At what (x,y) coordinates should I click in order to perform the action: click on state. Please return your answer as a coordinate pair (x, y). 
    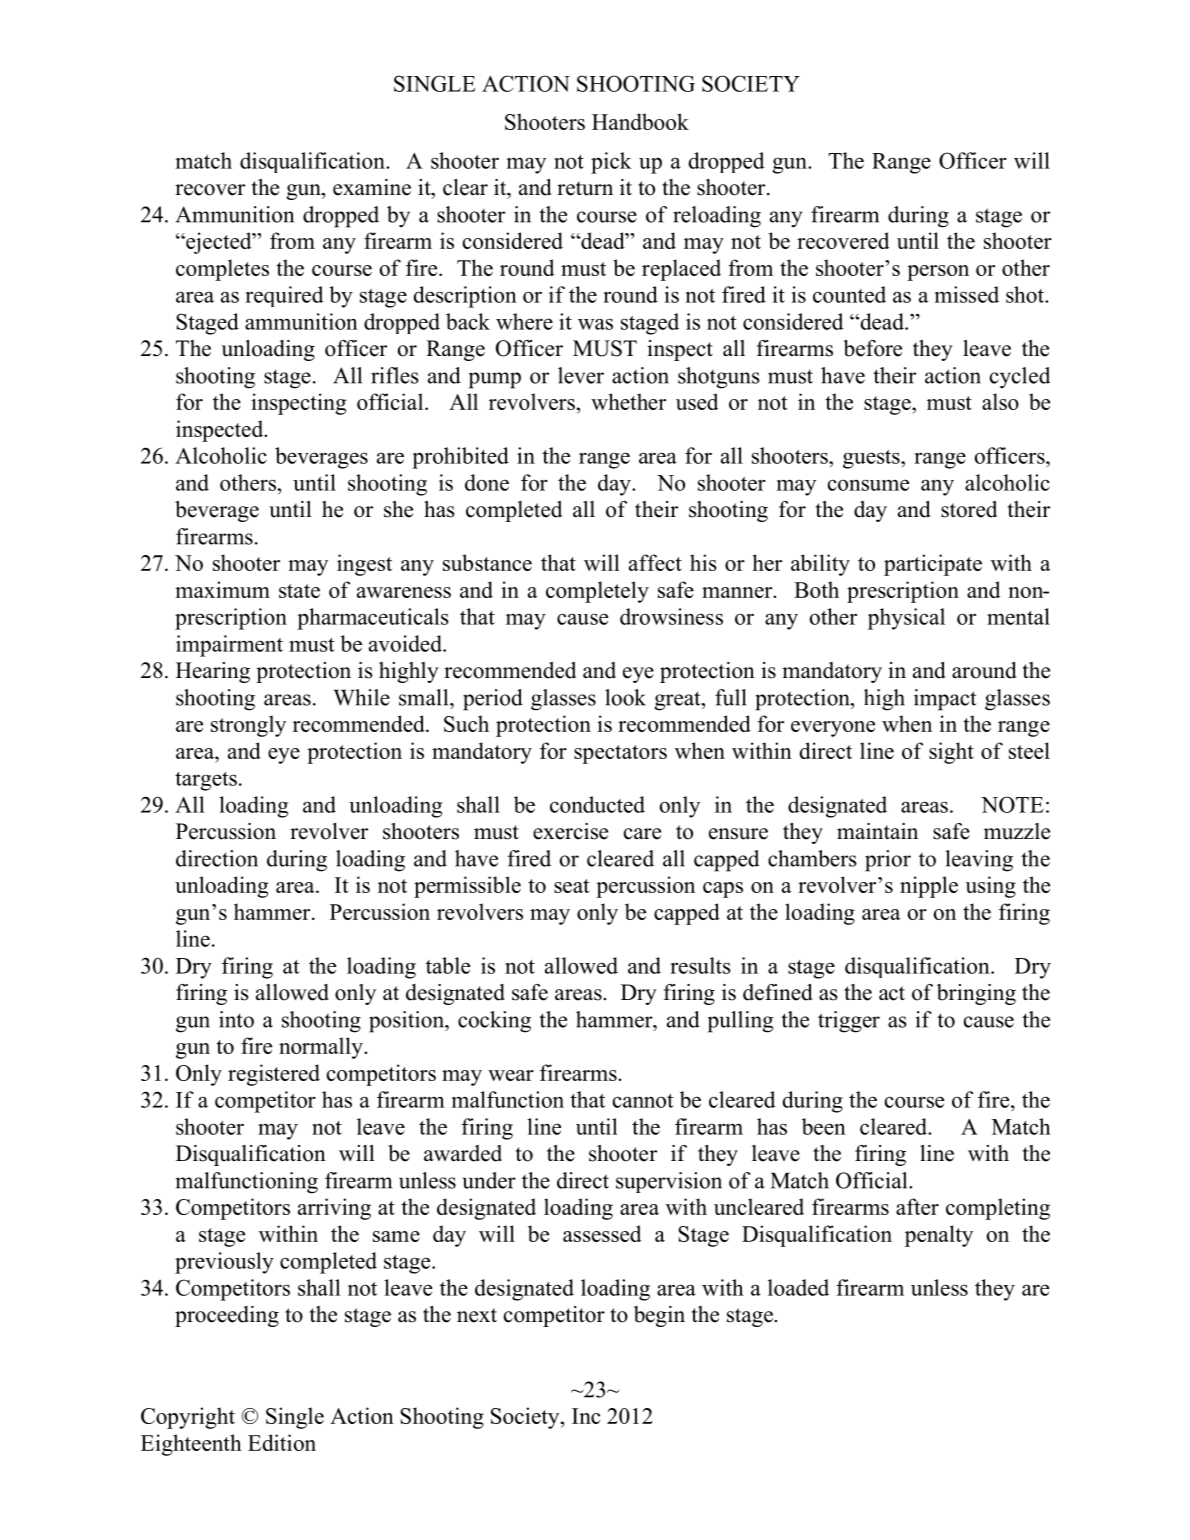
    Looking at the image, I should click on (299, 591).
